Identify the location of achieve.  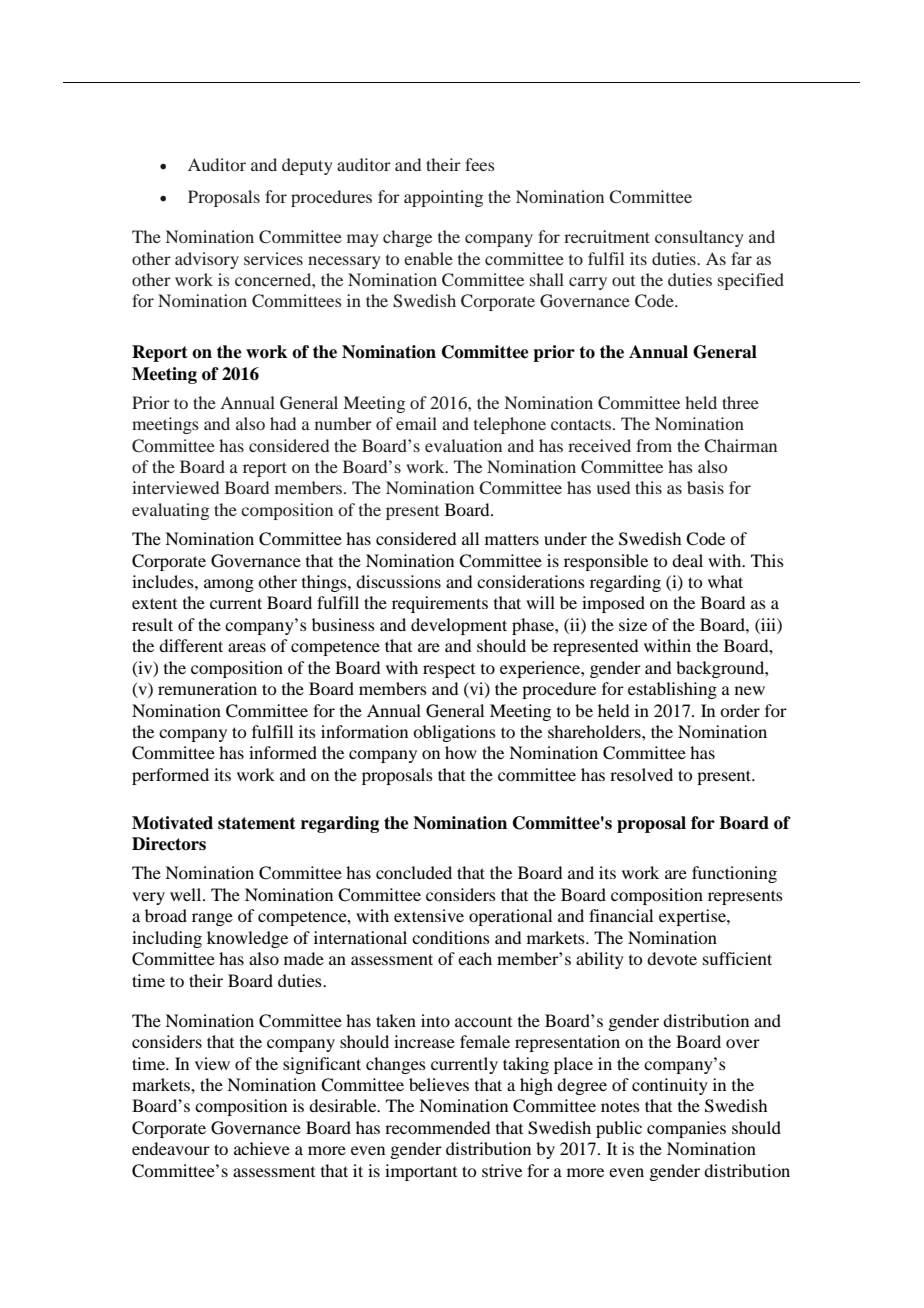
(262, 1148).
